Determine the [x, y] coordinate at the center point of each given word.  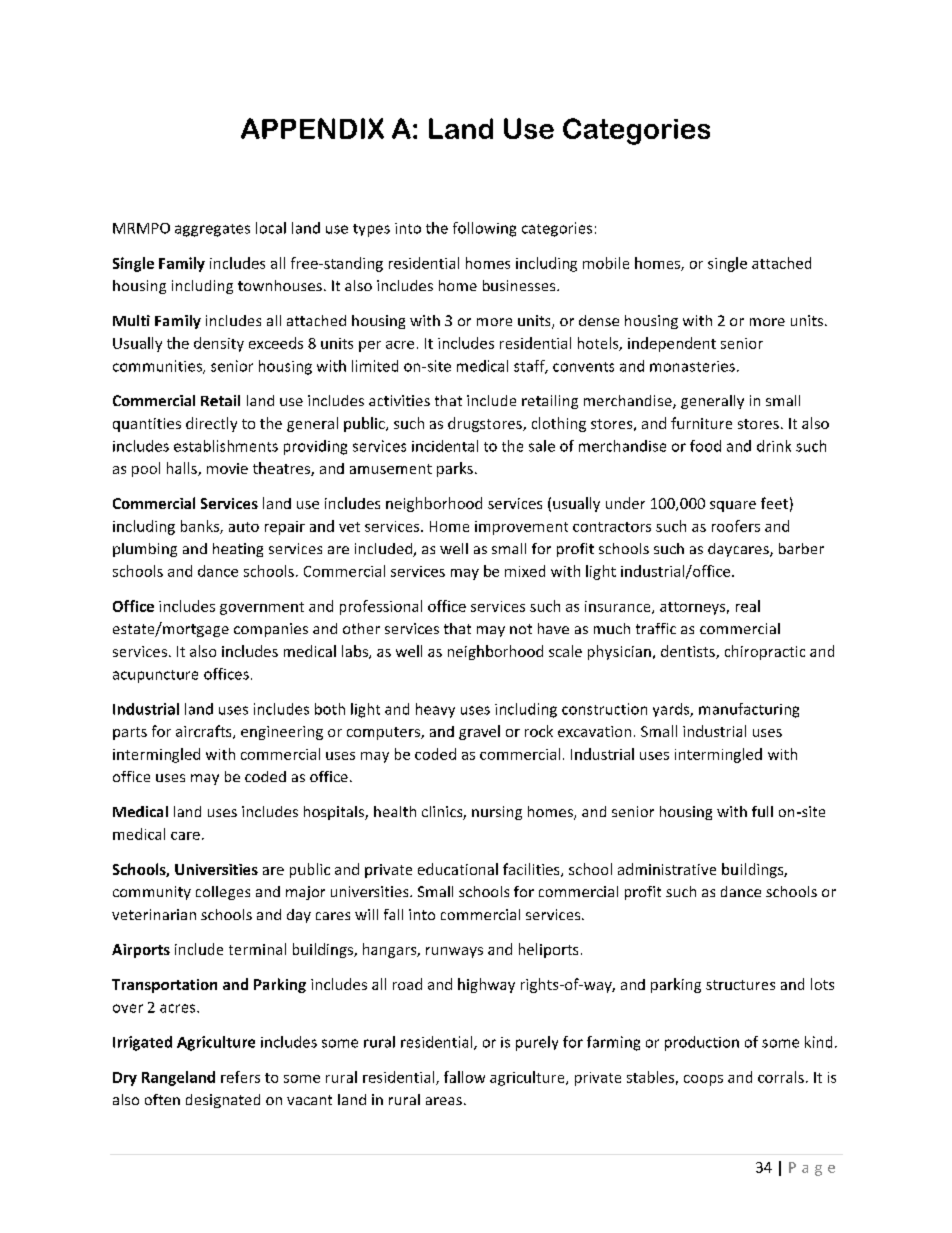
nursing [497, 813]
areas [444, 1101]
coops [703, 1080]
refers [240, 1077]
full [762, 811]
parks [455, 469]
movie [227, 468]
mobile [606, 263]
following [484, 229]
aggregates [212, 230]
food [705, 446]
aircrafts [205, 732]
